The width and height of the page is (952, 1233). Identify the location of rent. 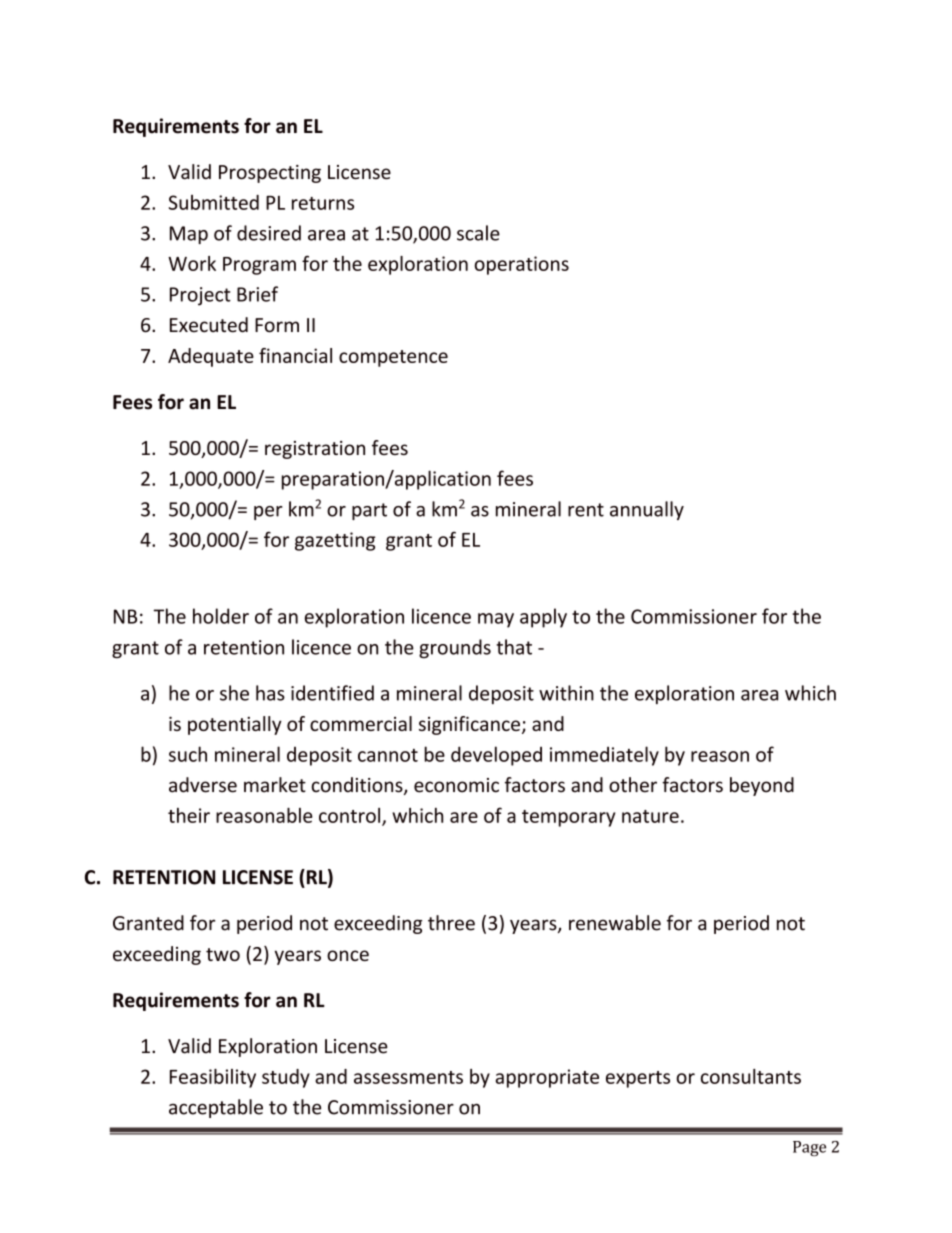
(586, 510).
